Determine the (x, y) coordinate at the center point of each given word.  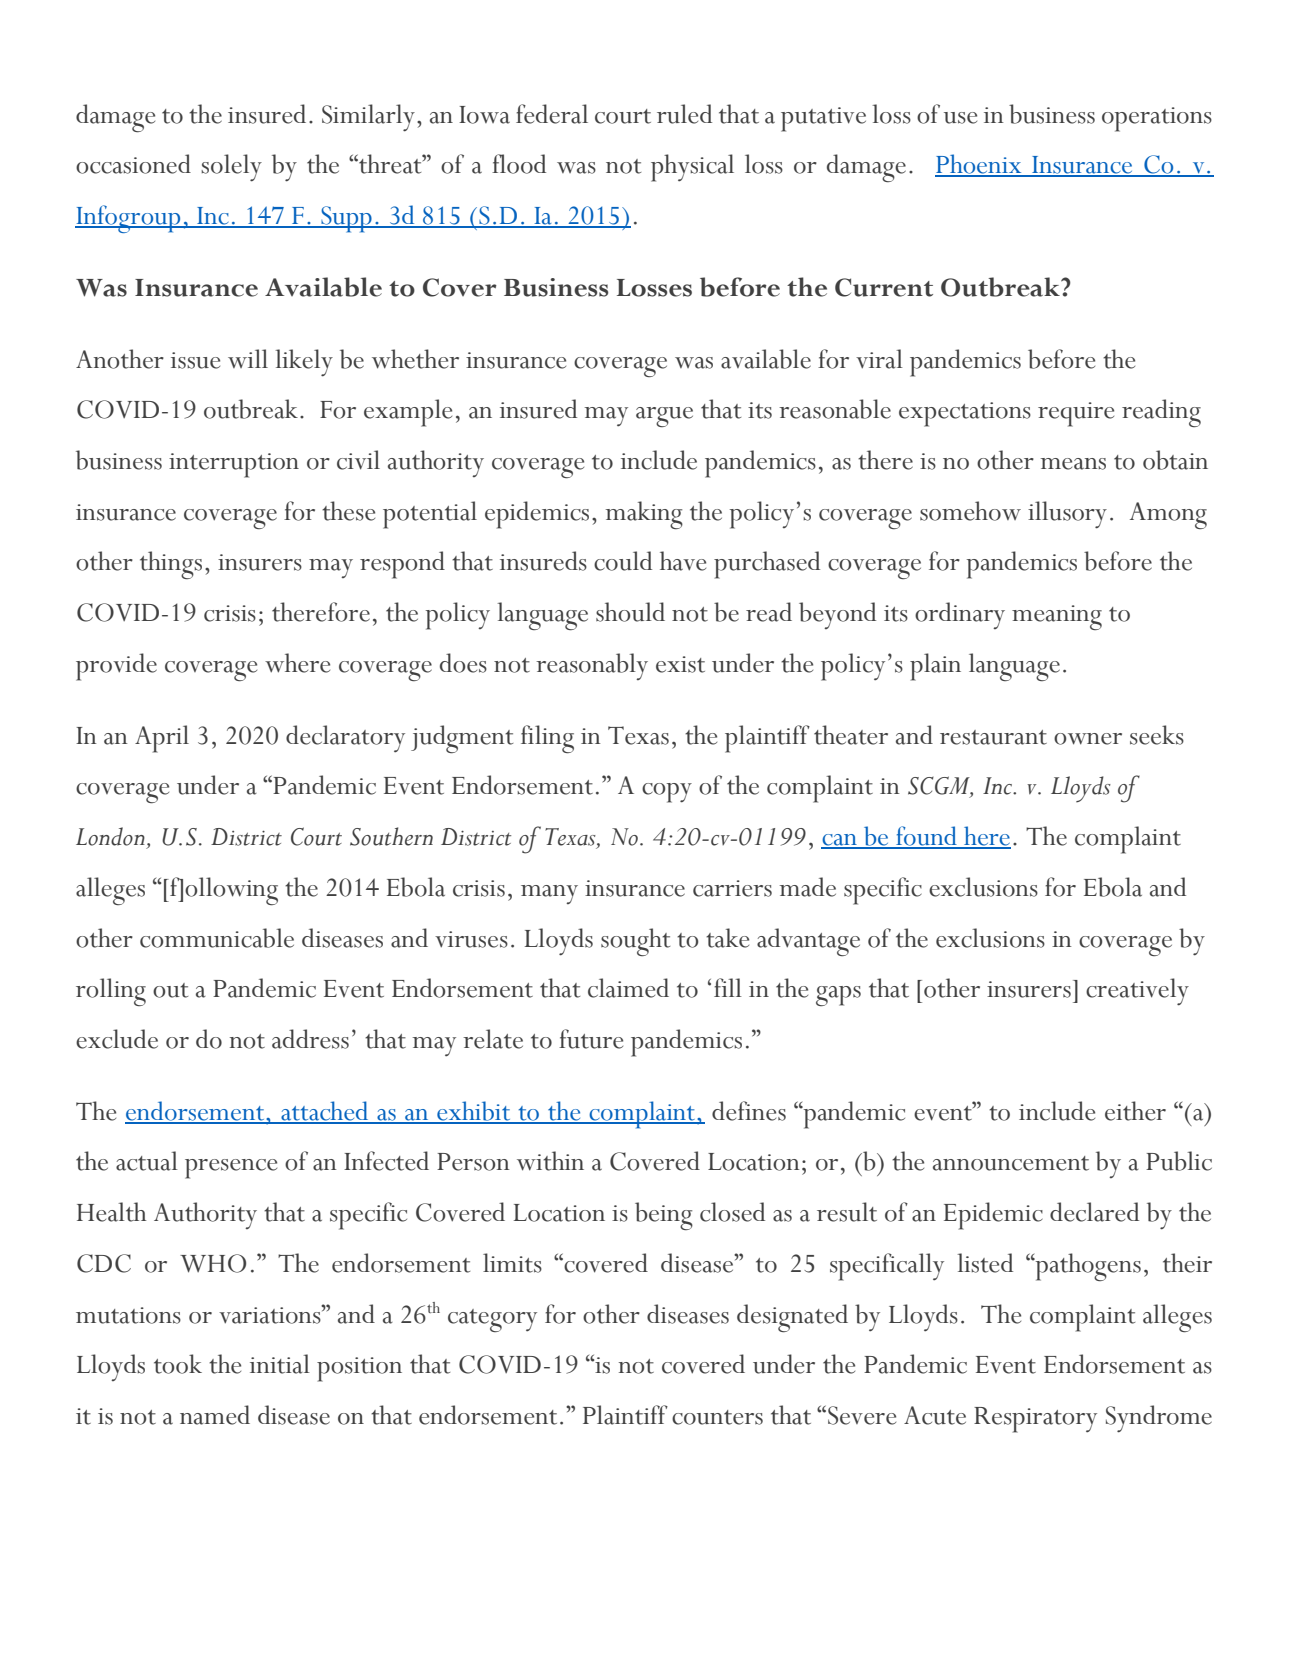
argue (664, 417)
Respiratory (1035, 1420)
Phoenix (979, 165)
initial (280, 1364)
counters (717, 1417)
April (162, 739)
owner (1088, 739)
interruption (234, 465)
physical (692, 168)
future (591, 1039)
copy (667, 793)
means (1073, 464)
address (310, 1039)
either (1135, 1111)
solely (231, 168)
